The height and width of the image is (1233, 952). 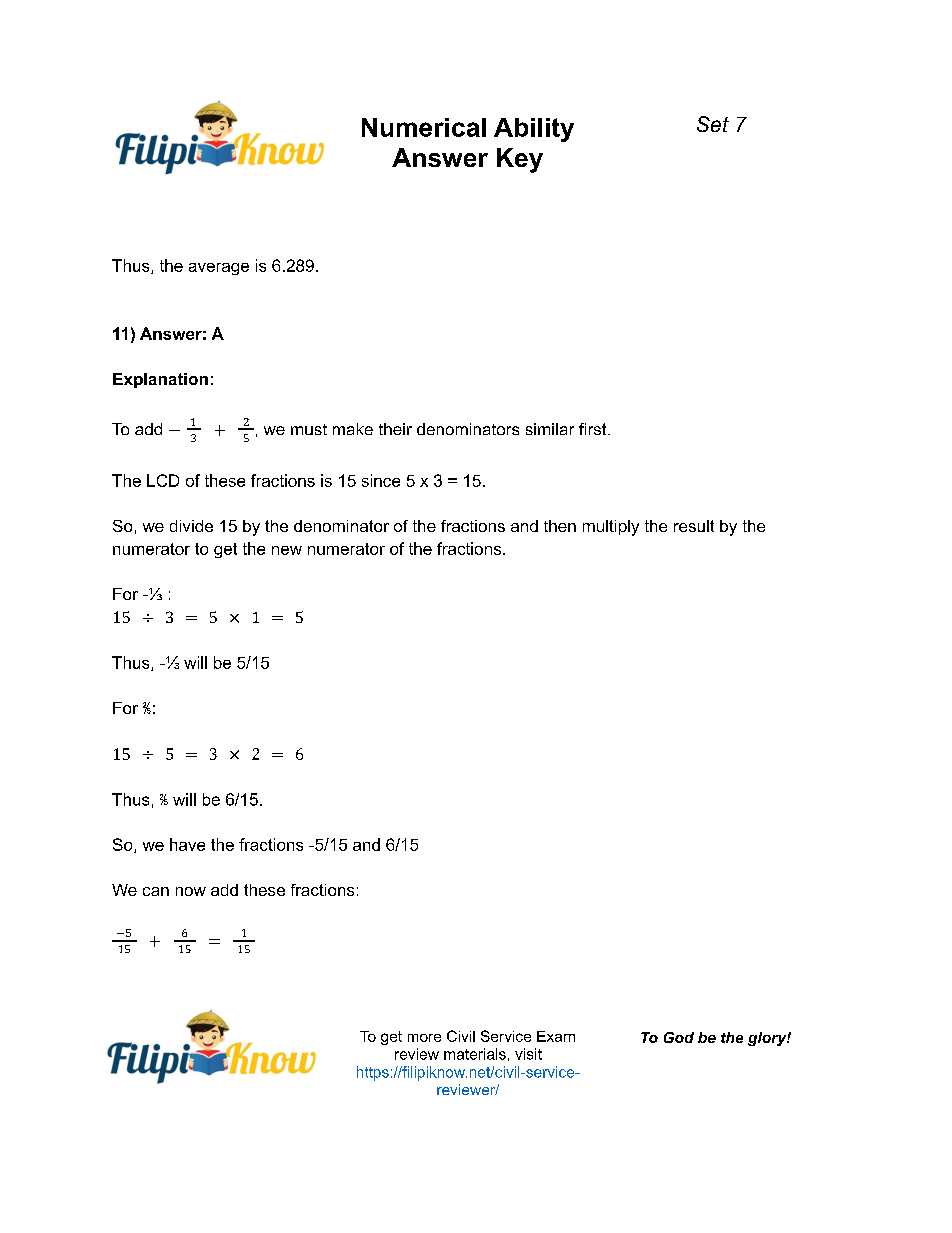 I want to click on their, so click(x=395, y=429).
